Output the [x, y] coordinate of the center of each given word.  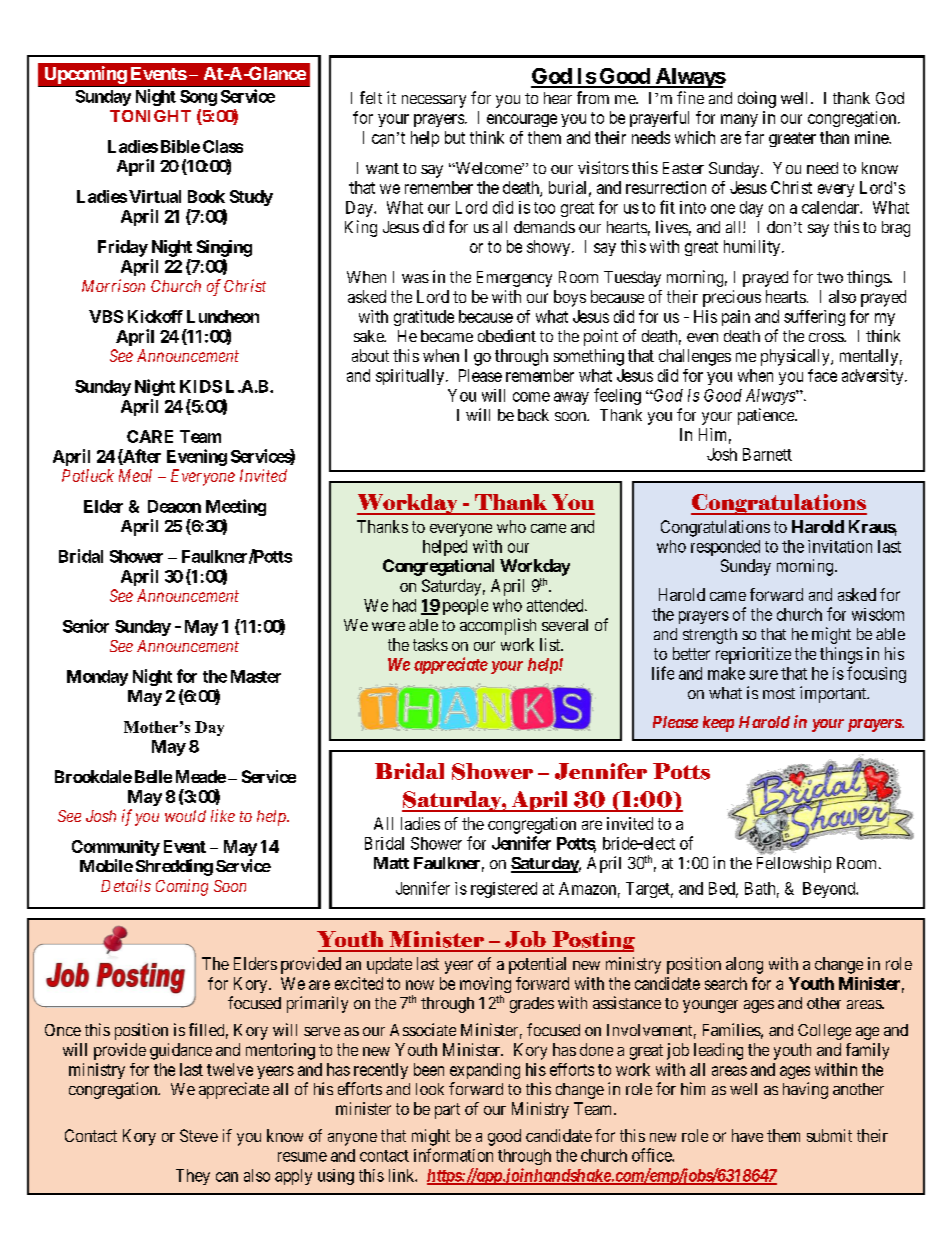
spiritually [410, 377]
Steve [199, 1135]
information [453, 1155]
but [455, 137]
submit [829, 1135]
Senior [86, 626]
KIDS [201, 386]
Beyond [830, 890]
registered [504, 890]
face [822, 375]
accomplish [498, 626]
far [754, 137]
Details [126, 885]
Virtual [155, 196]
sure [763, 675]
